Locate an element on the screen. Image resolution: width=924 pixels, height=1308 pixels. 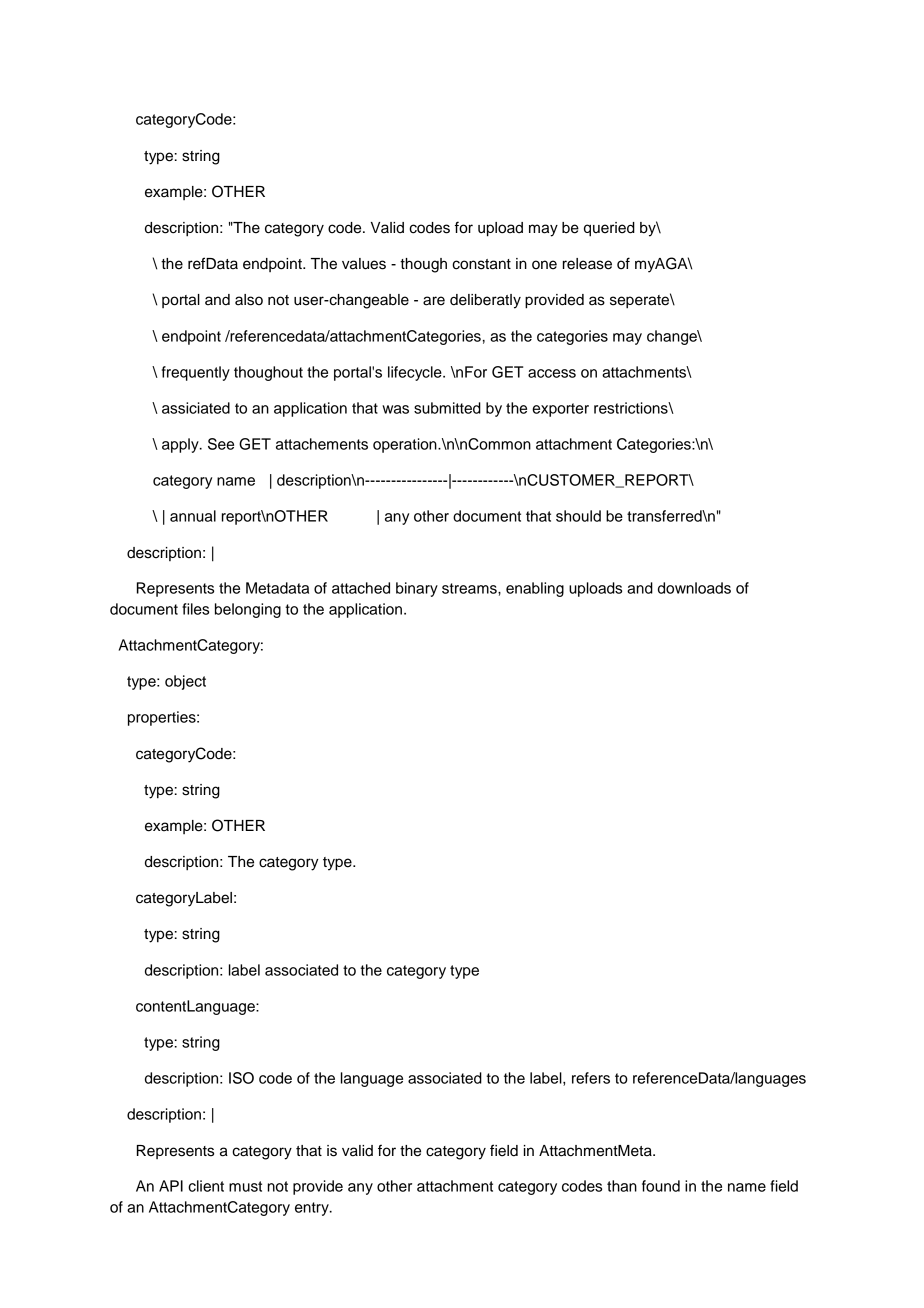
ISO is located at coordinates (241, 1078).
